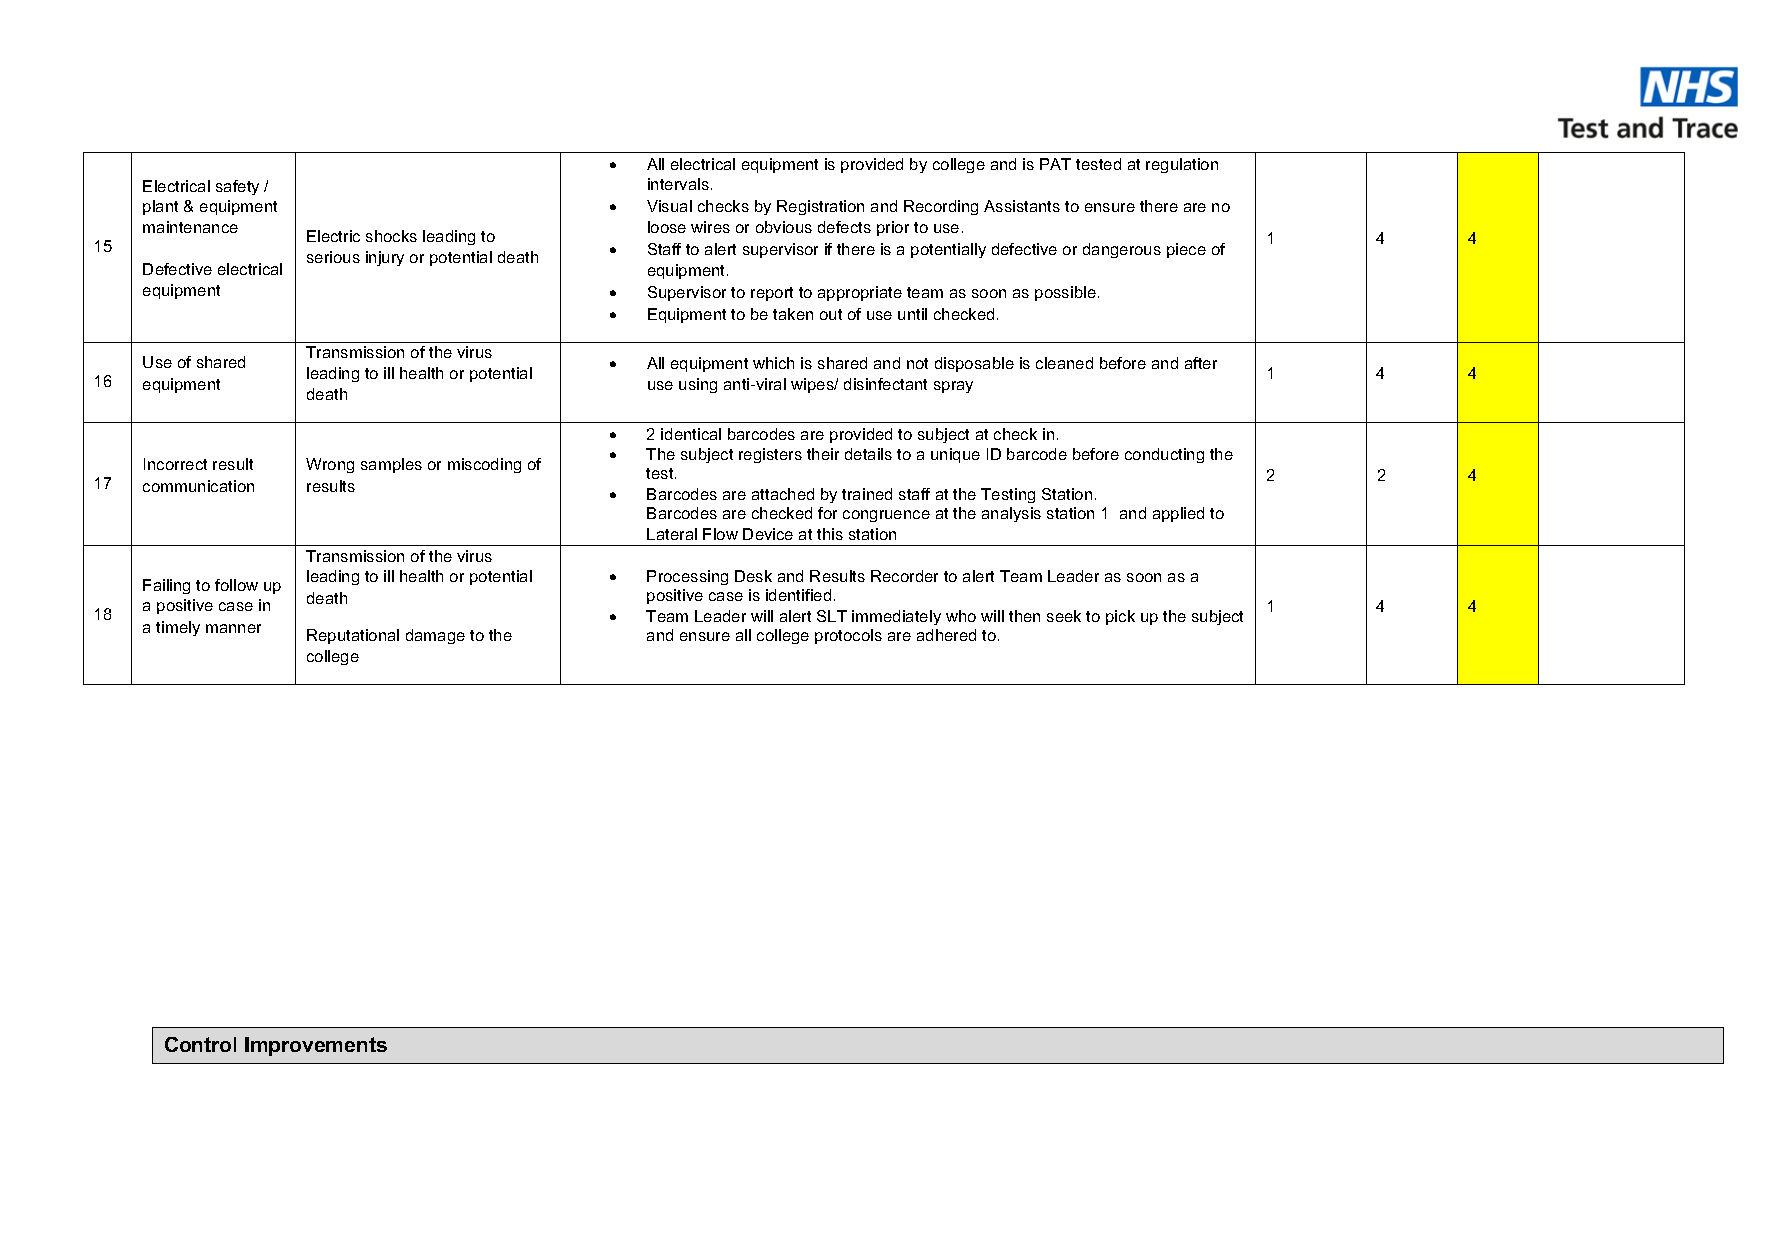 This screenshot has height=1248, width=1765. Describe the element at coordinates (237, 187) in the screenshot. I see `safety` at that location.
